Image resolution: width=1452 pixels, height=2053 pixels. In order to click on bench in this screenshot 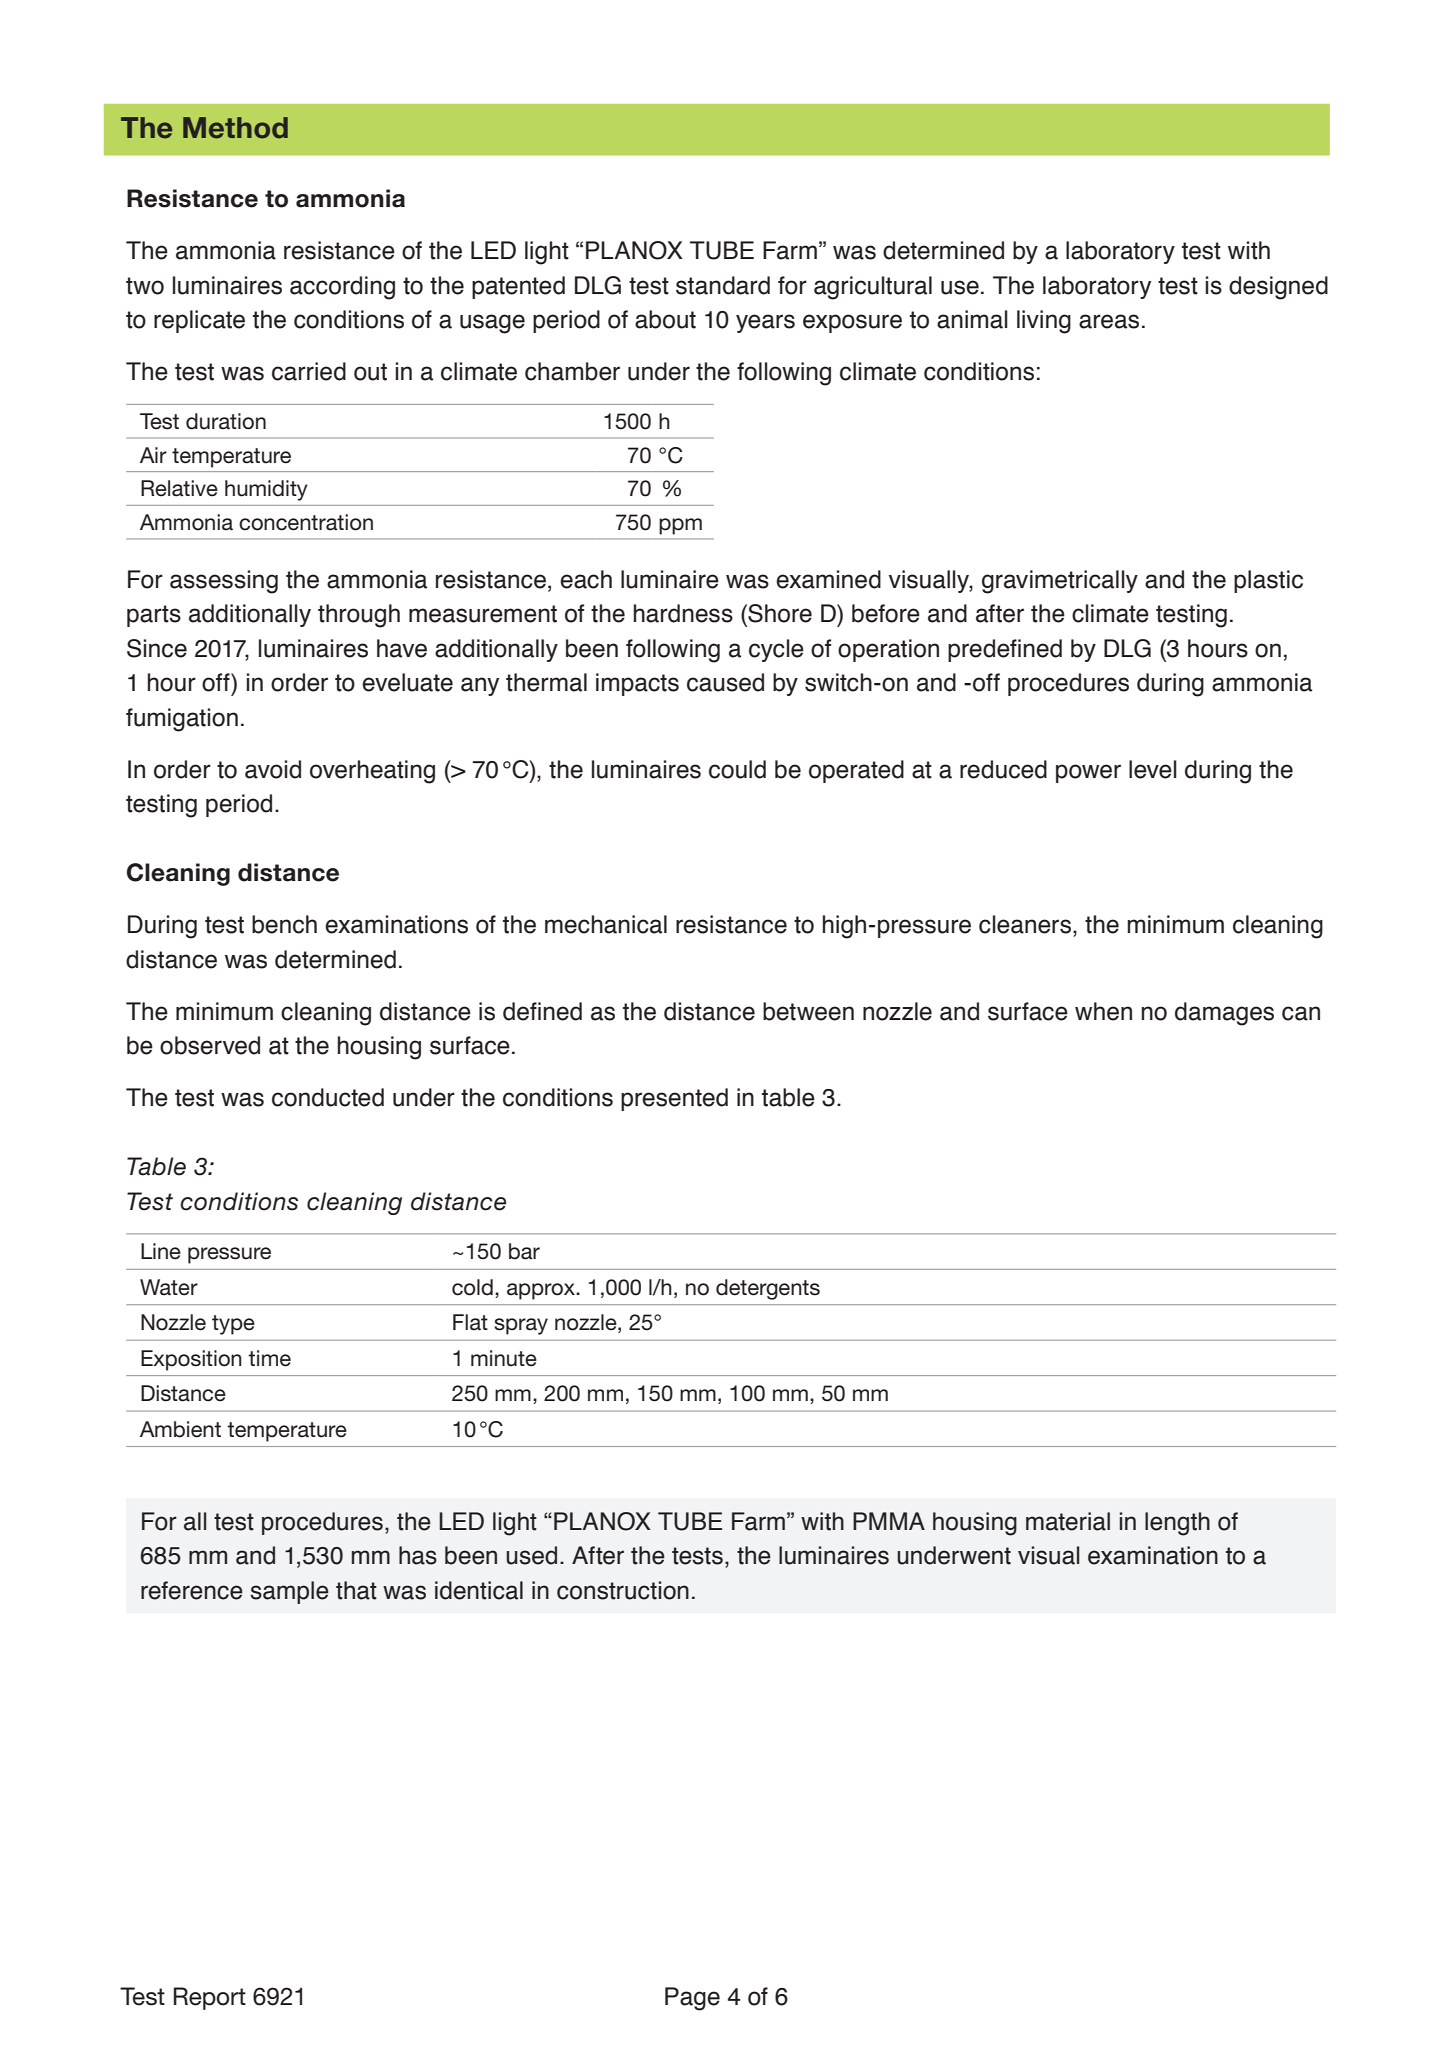, I will do `click(284, 924)`.
